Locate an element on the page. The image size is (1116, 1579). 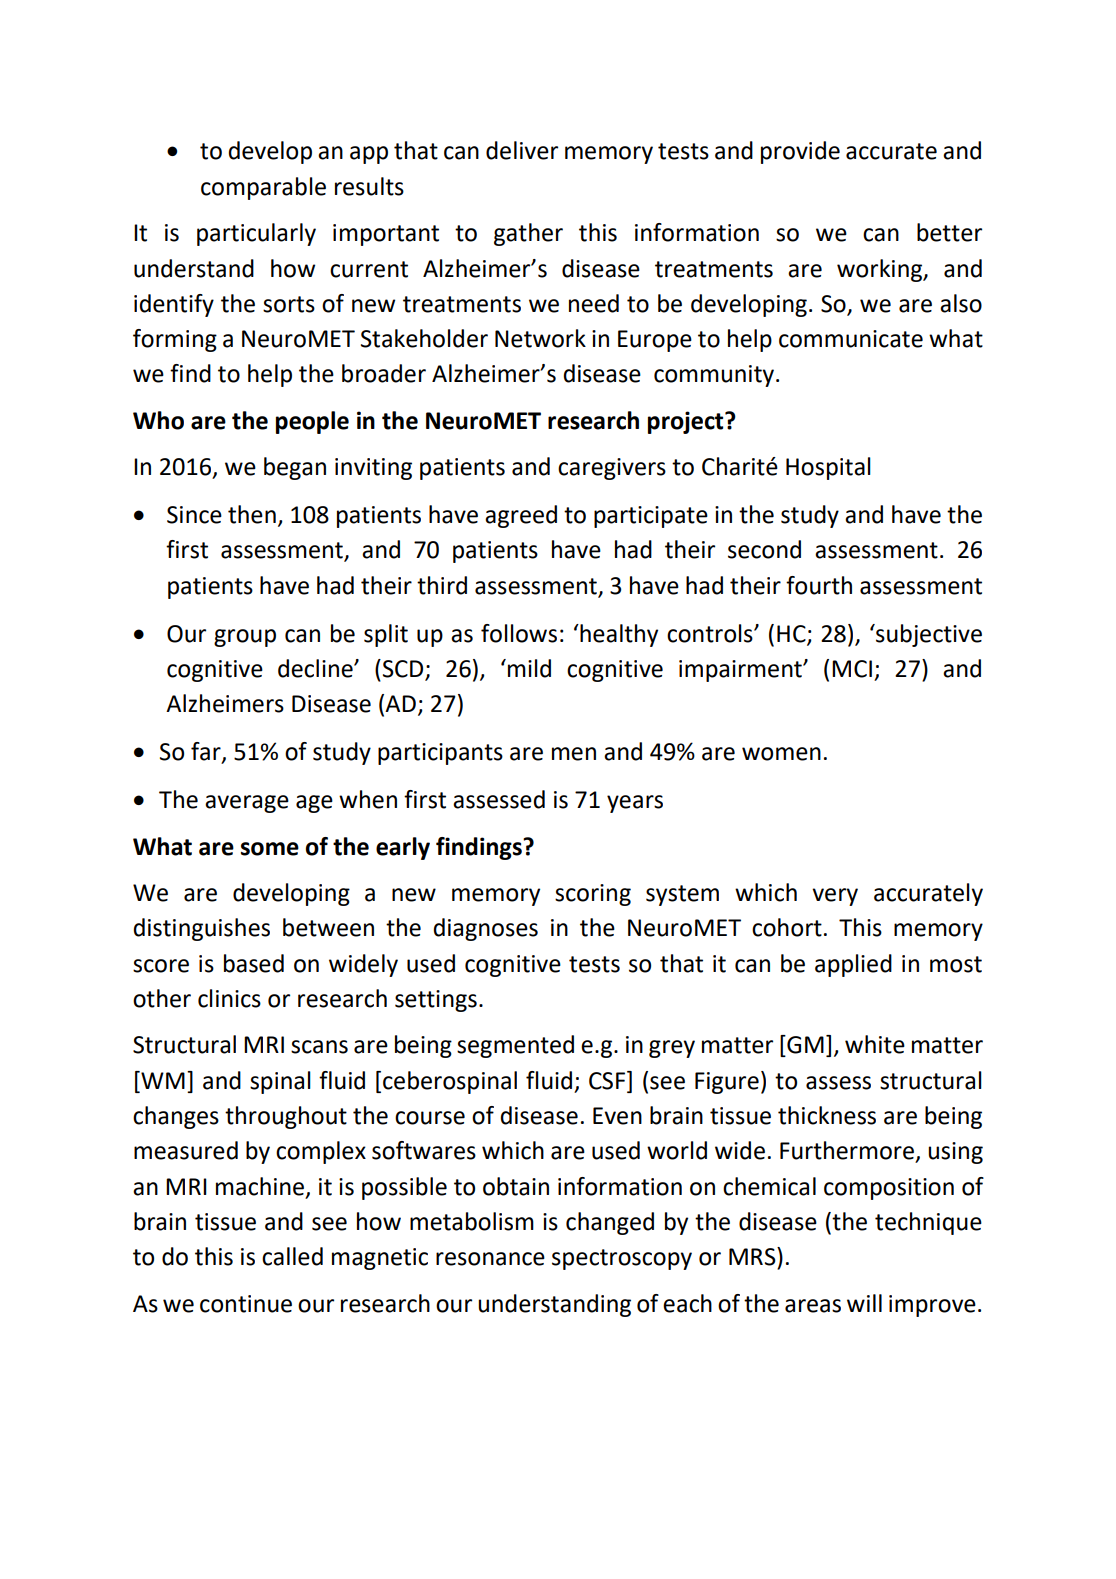
began is located at coordinates (295, 468).
